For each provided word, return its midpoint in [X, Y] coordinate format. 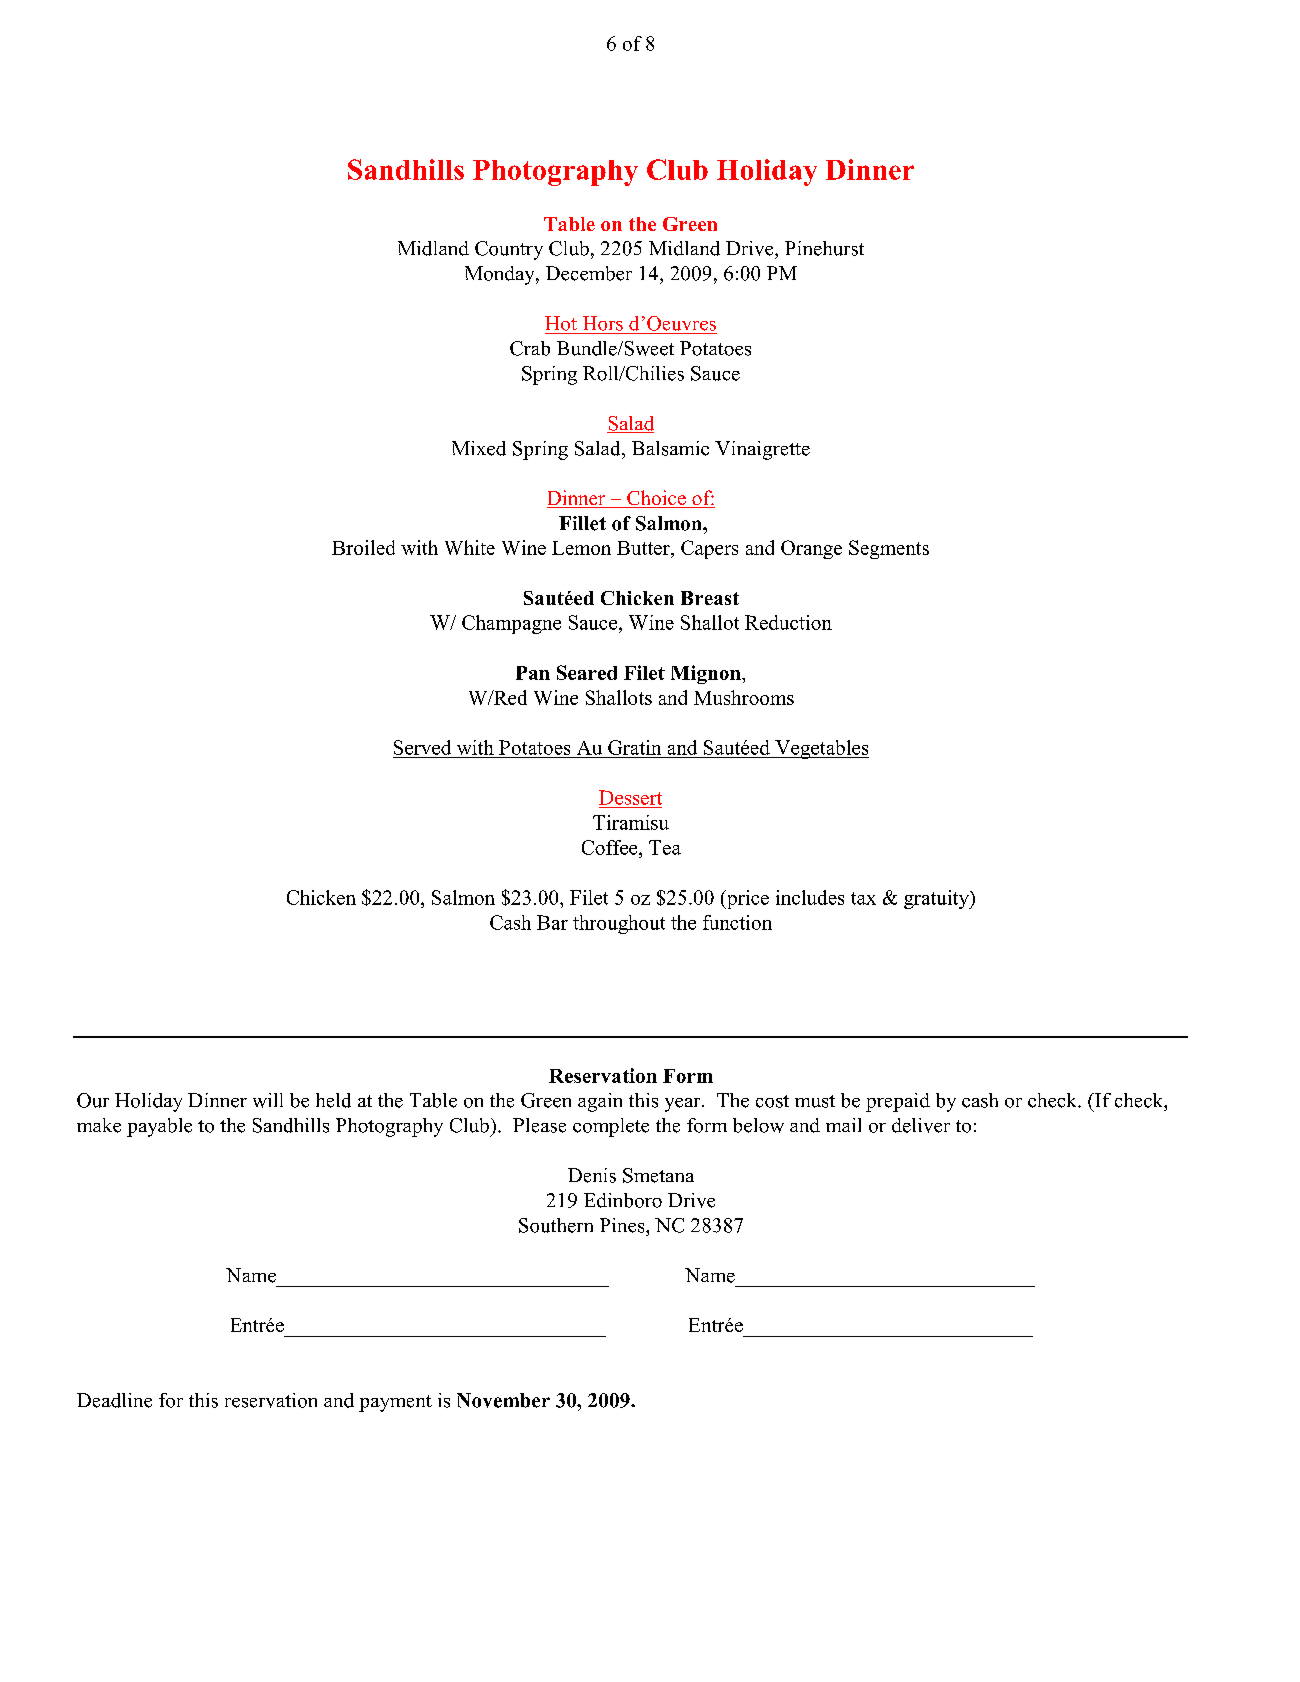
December [589, 273]
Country [509, 250]
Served [422, 747]
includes [810, 897]
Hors [603, 323]
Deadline [114, 1400]
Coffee [611, 847]
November [503, 1400]
